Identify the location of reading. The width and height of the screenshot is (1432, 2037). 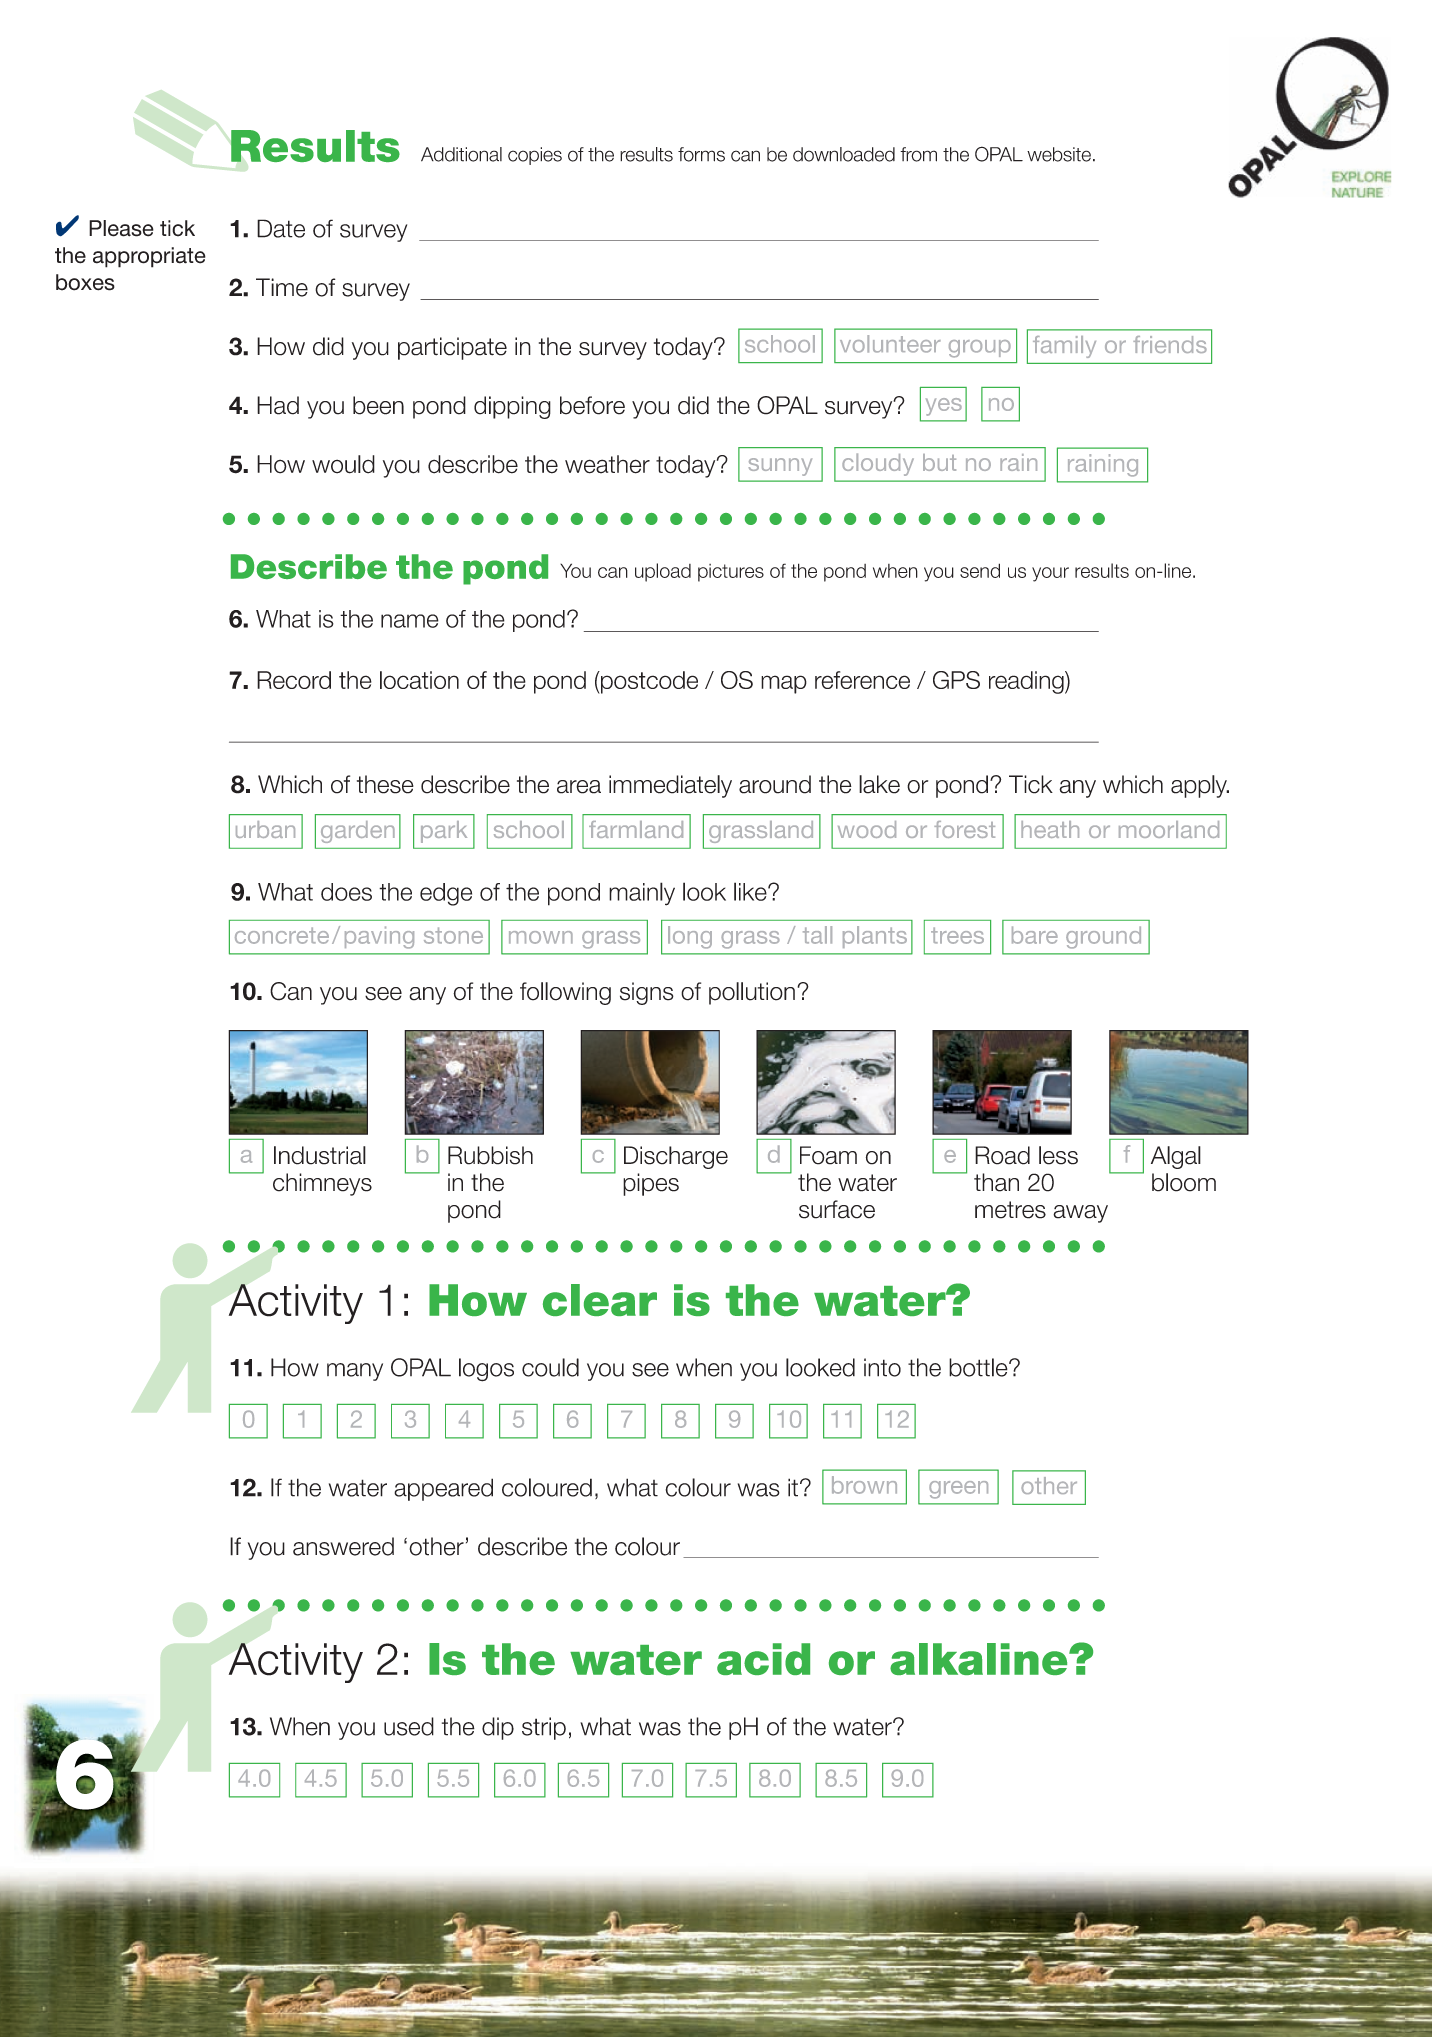
(1027, 682).
